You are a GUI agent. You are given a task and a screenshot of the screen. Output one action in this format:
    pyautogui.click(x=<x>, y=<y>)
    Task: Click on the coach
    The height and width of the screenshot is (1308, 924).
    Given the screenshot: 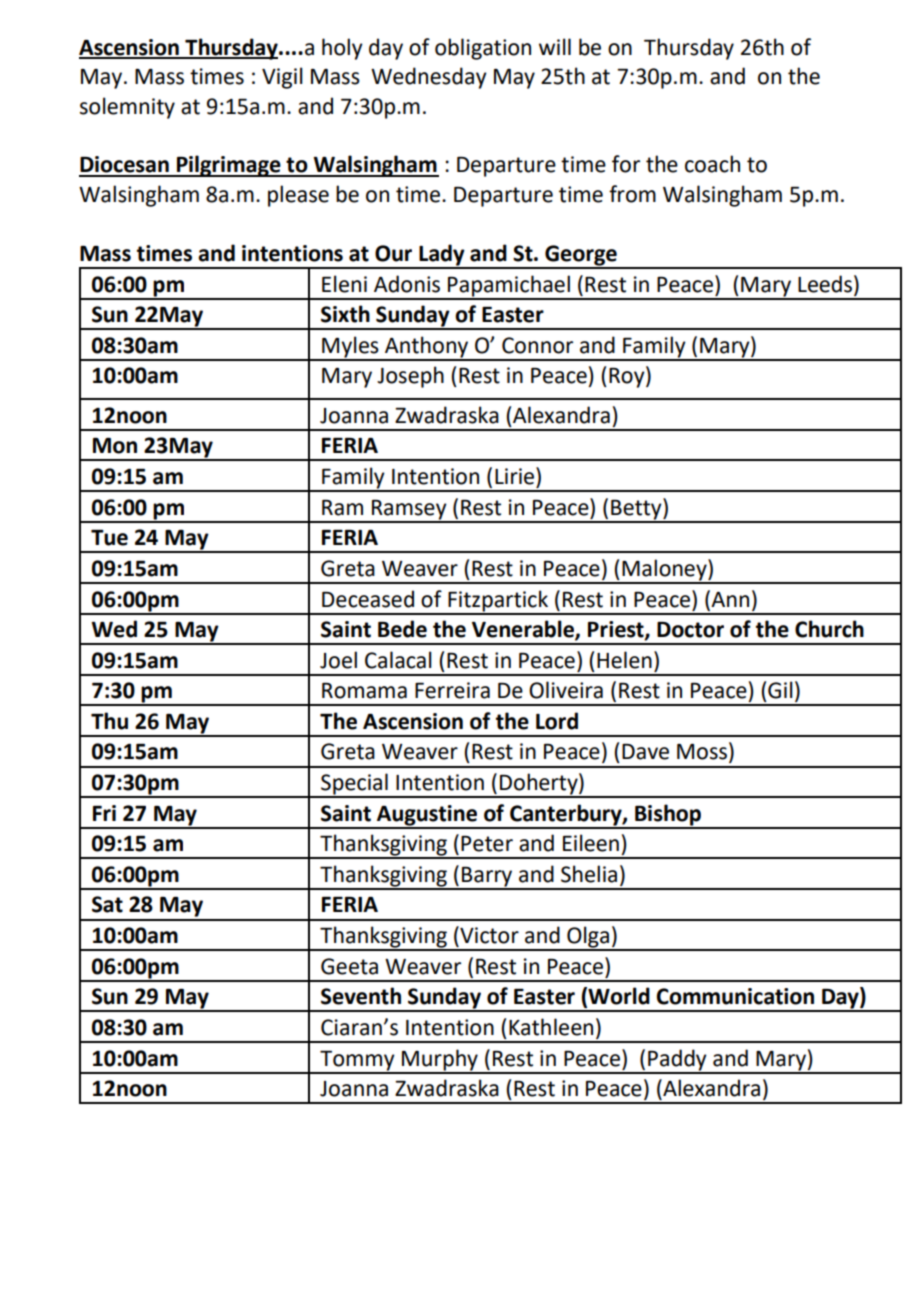 What is the action you would take?
    pyautogui.click(x=712, y=164)
